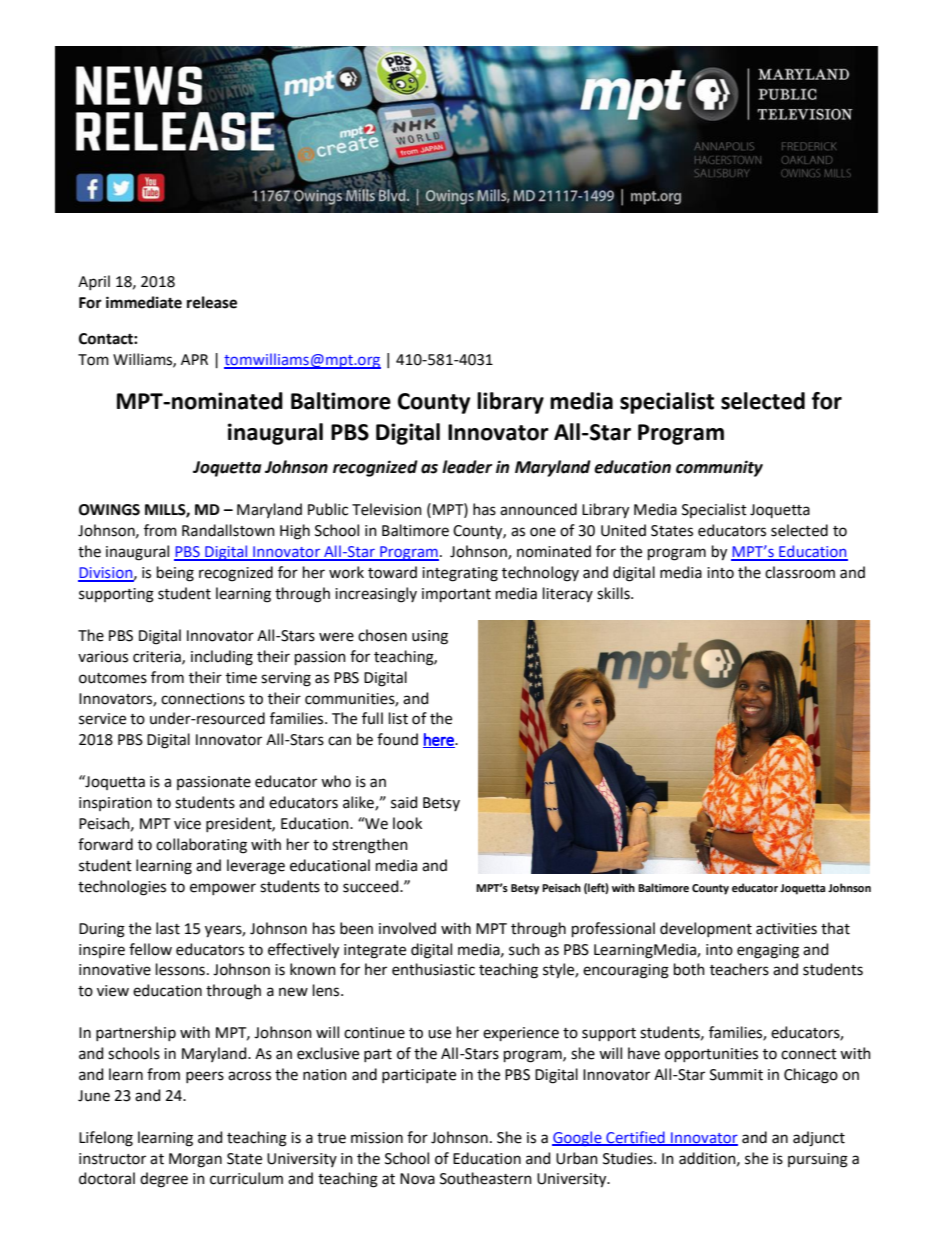 The width and height of the screenshot is (952, 1233). I want to click on Morgan, so click(195, 1160).
